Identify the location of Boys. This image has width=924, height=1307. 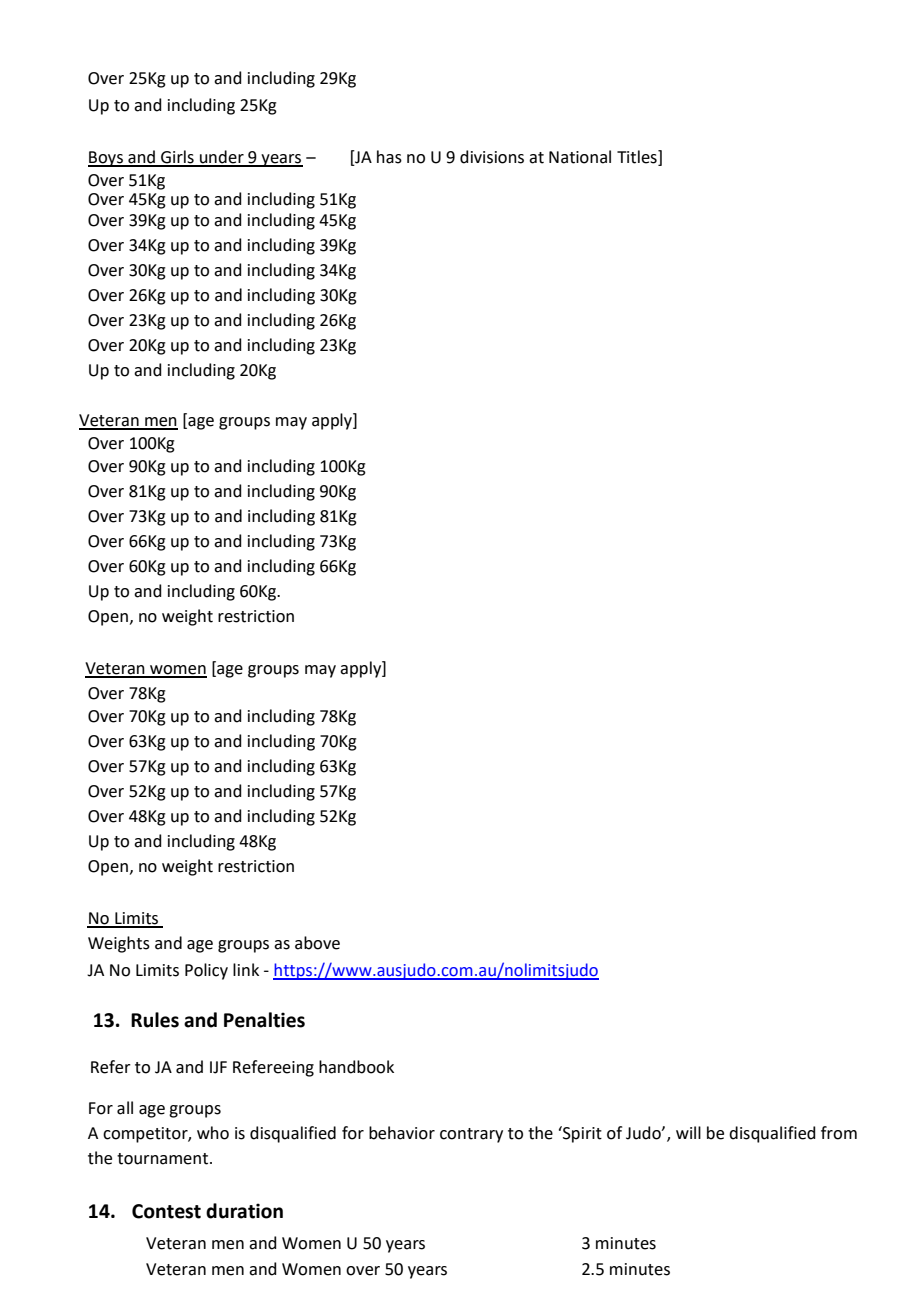
(106, 159).
